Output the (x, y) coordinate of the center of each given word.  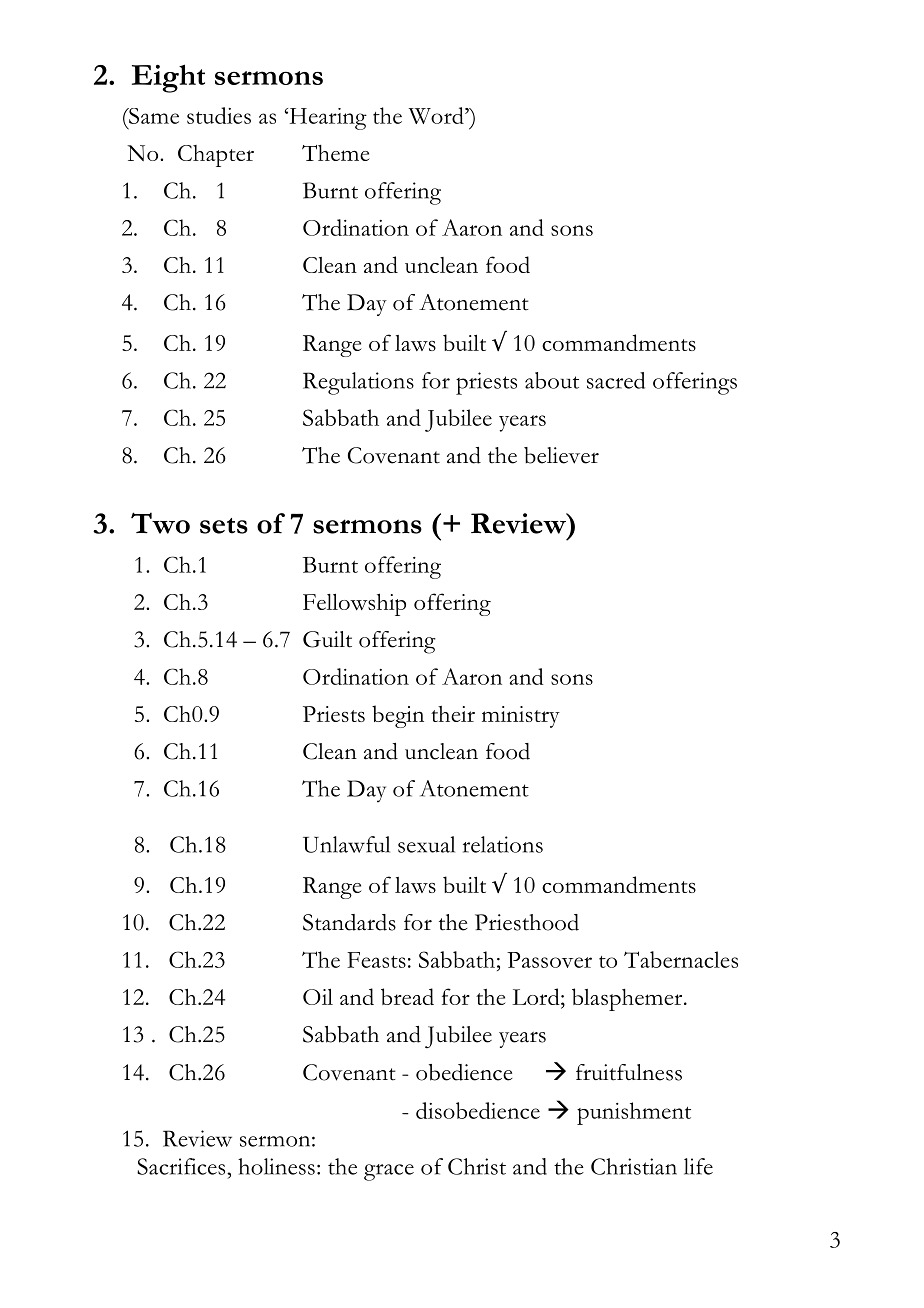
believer (561, 455)
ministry (521, 717)
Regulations (358, 383)
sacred (616, 380)
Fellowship (354, 604)
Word (437, 115)
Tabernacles (681, 959)
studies (219, 115)
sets (224, 526)
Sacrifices (182, 1166)
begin (398, 716)
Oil (318, 997)
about (552, 380)
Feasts (376, 960)
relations (503, 844)
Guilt (327, 639)
